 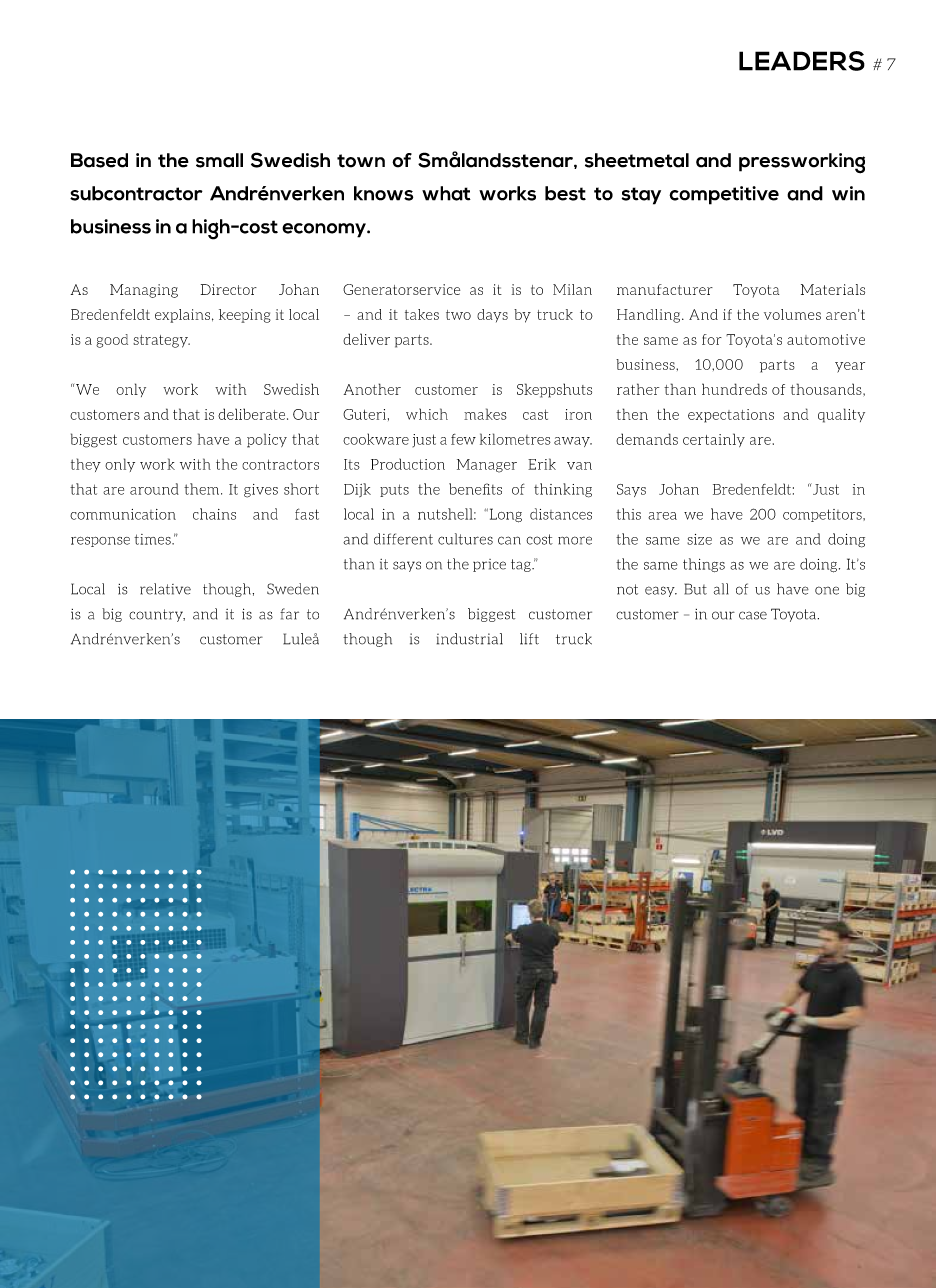 What do you see at coordinates (165, 589) in the screenshot?
I see `relative` at bounding box center [165, 589].
